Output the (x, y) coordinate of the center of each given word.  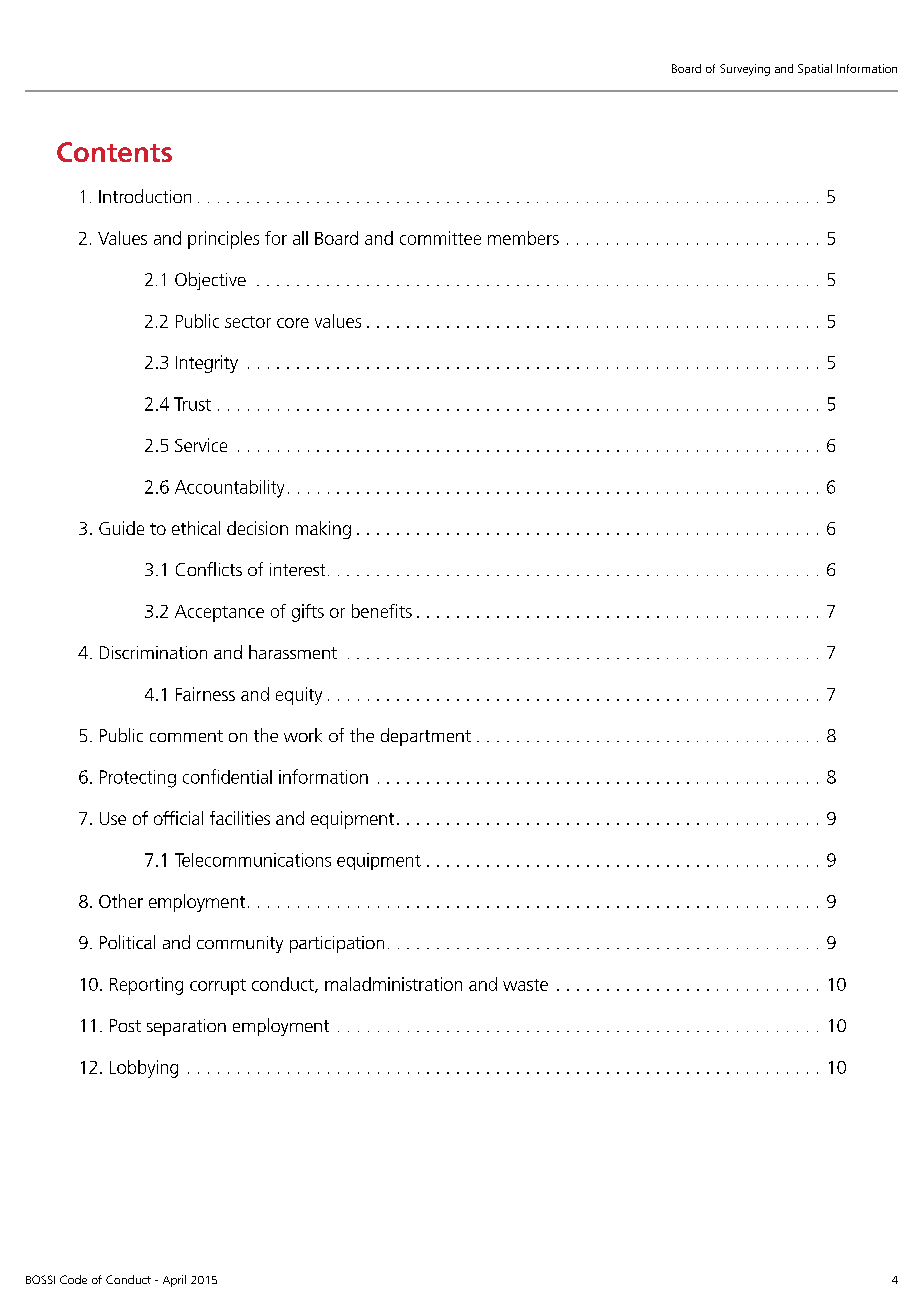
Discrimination (153, 652)
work (303, 735)
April (174, 1281)
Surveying (745, 70)
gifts (308, 613)
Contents (114, 152)
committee (440, 238)
